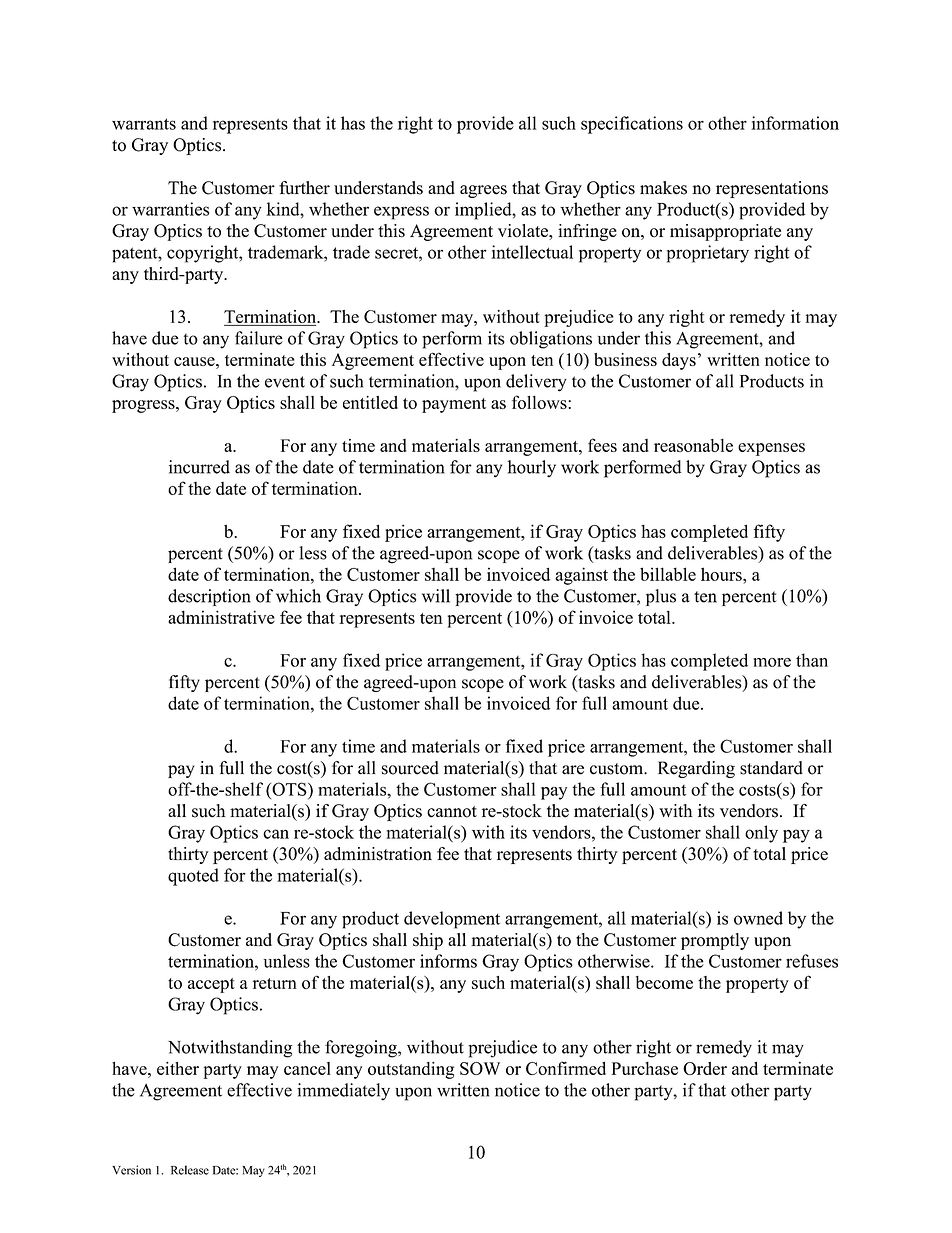  Describe the element at coordinates (285, 382) in the document. I see `event` at that location.
